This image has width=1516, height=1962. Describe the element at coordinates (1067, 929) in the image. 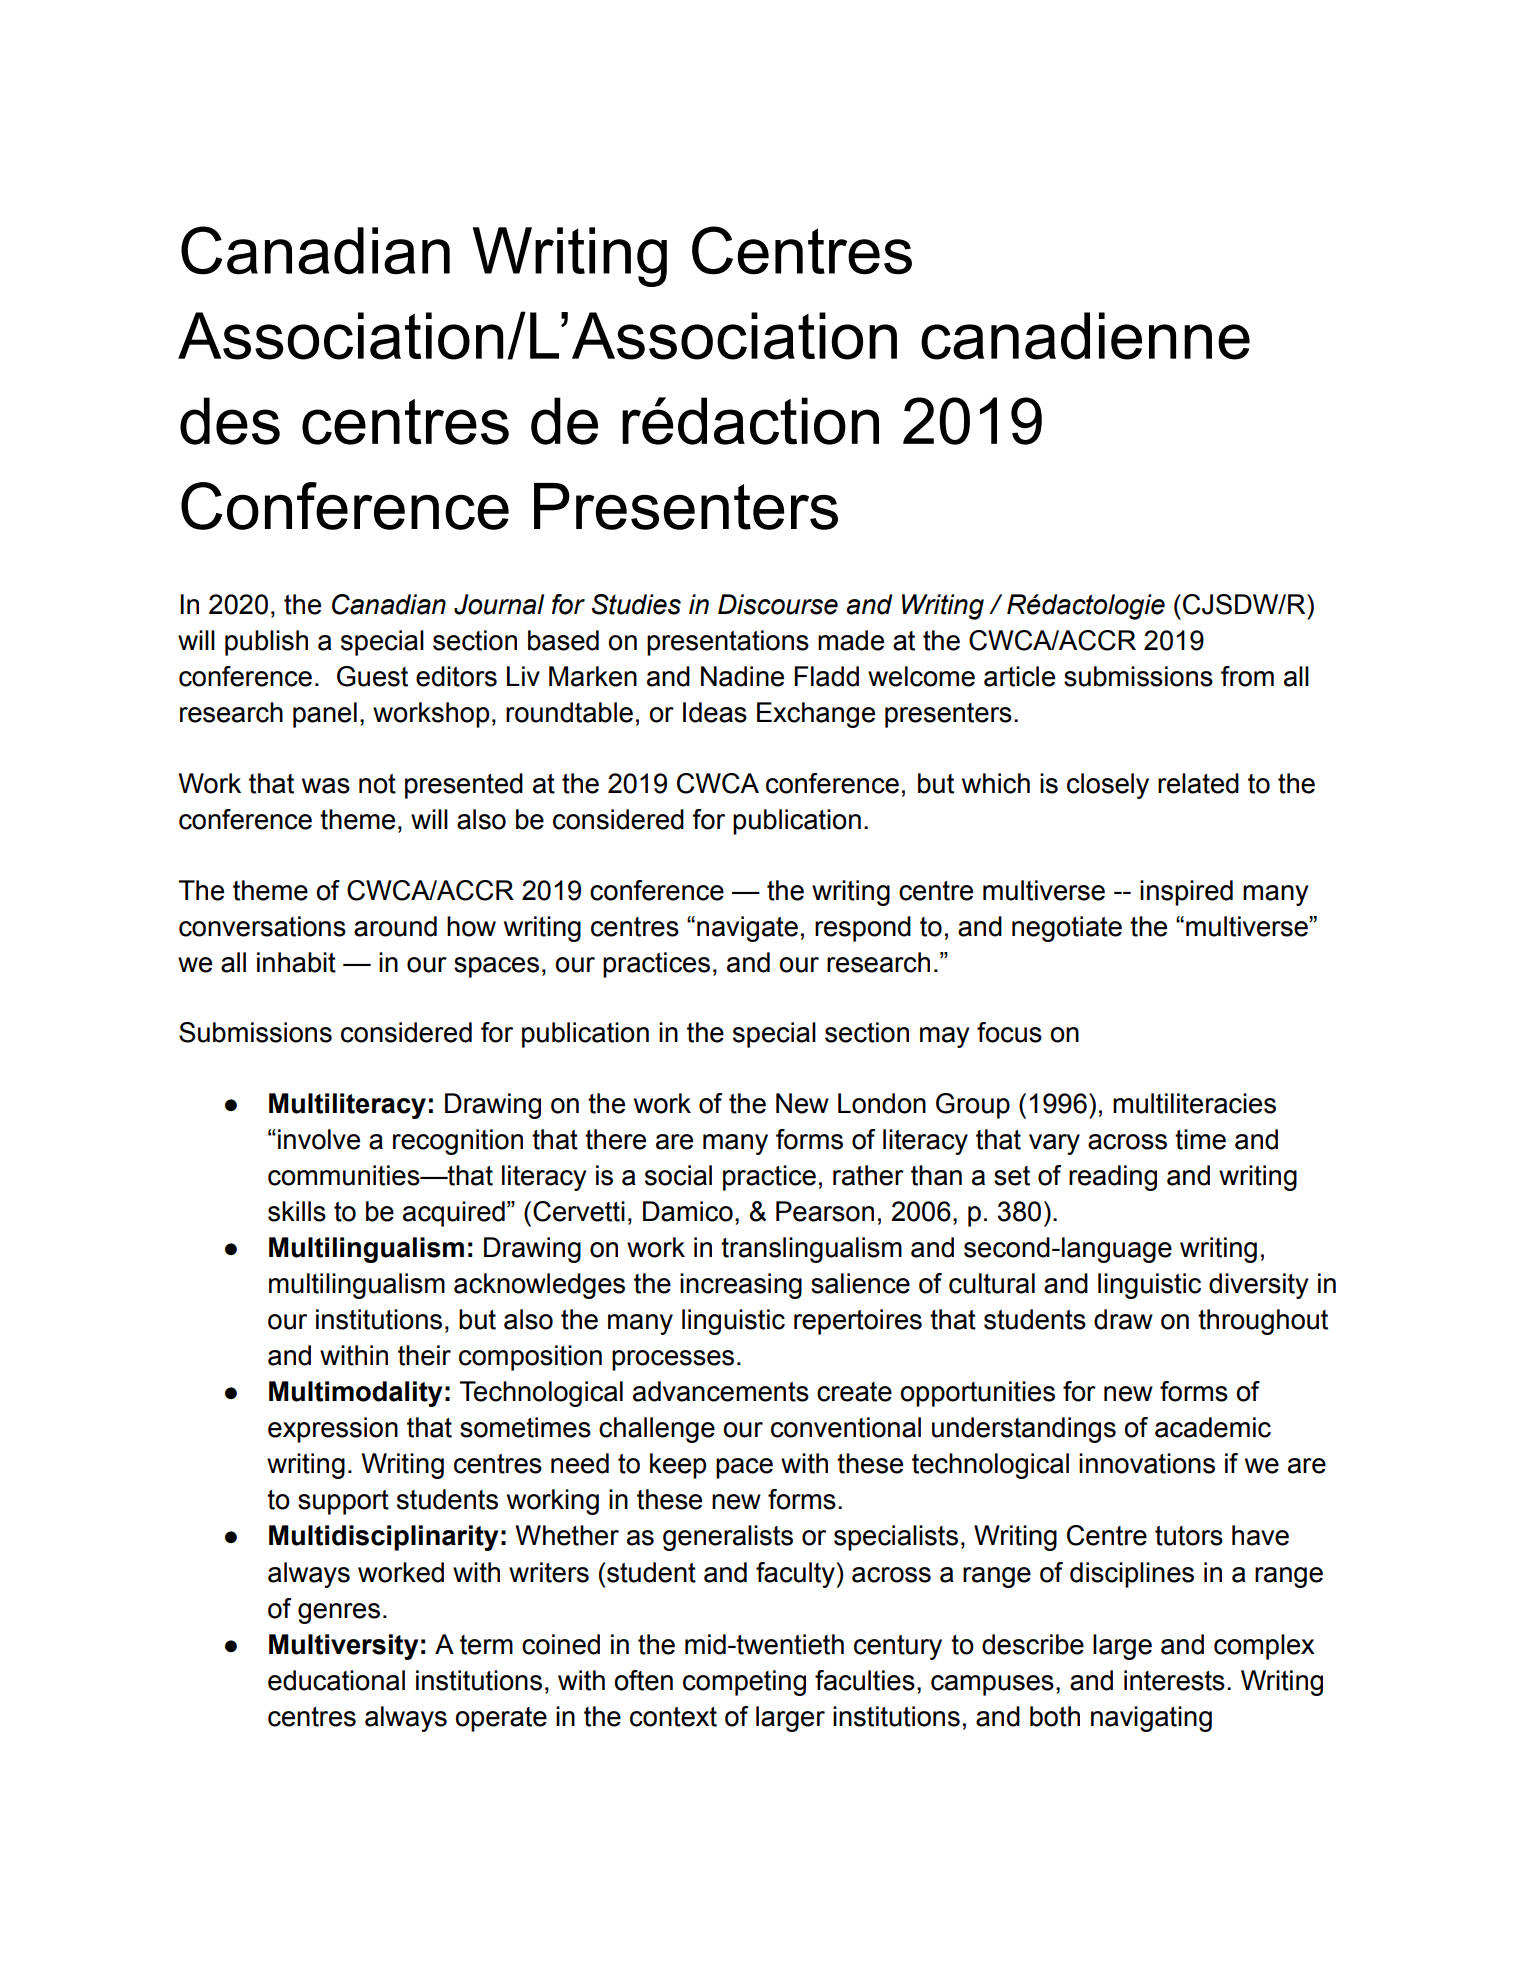

I see `negotiate` at that location.
